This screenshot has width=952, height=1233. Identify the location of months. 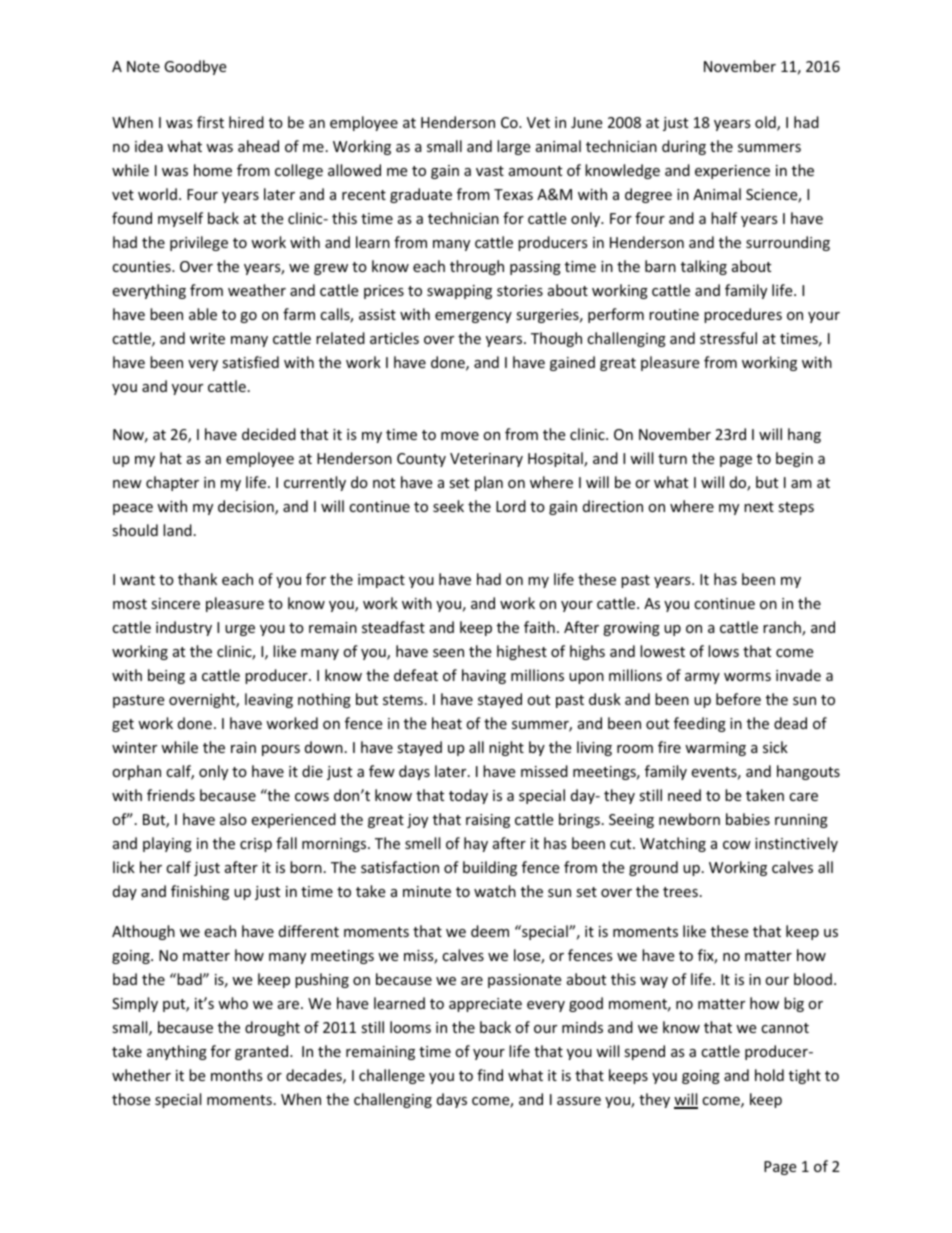
(237, 1075).
